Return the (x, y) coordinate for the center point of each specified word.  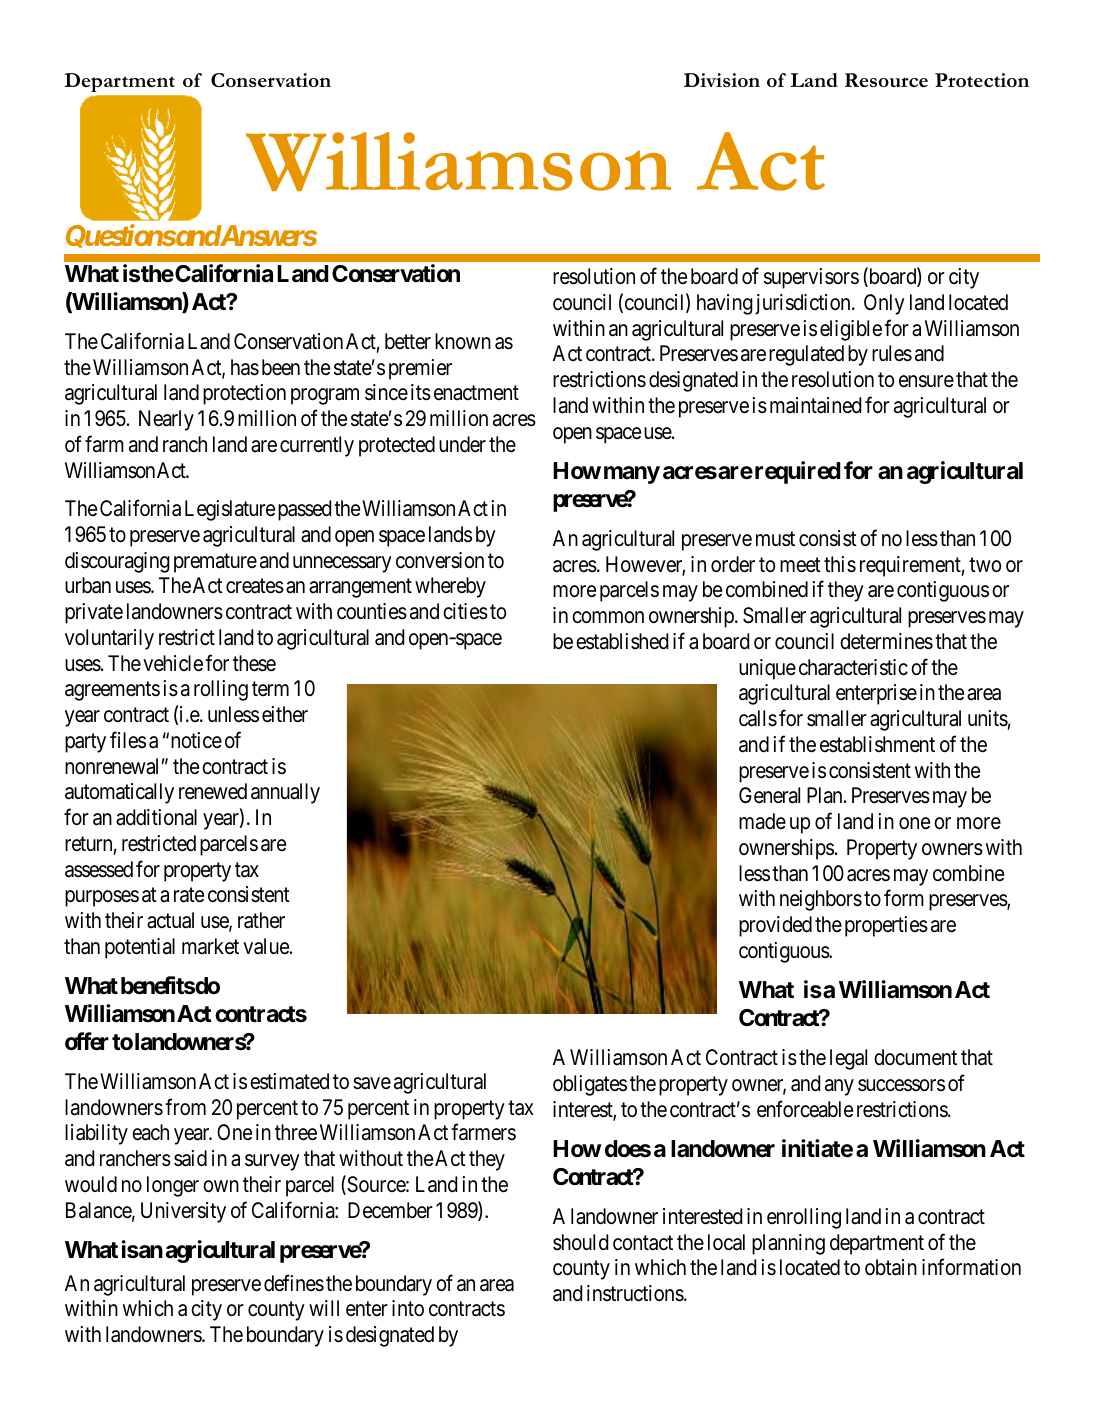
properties (886, 926)
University (183, 1212)
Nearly (166, 420)
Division (722, 80)
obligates (590, 1085)
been (281, 367)
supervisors (811, 278)
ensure (926, 381)
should (580, 1242)
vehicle (173, 663)
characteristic (853, 667)
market (210, 946)
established (622, 641)
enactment (476, 393)
